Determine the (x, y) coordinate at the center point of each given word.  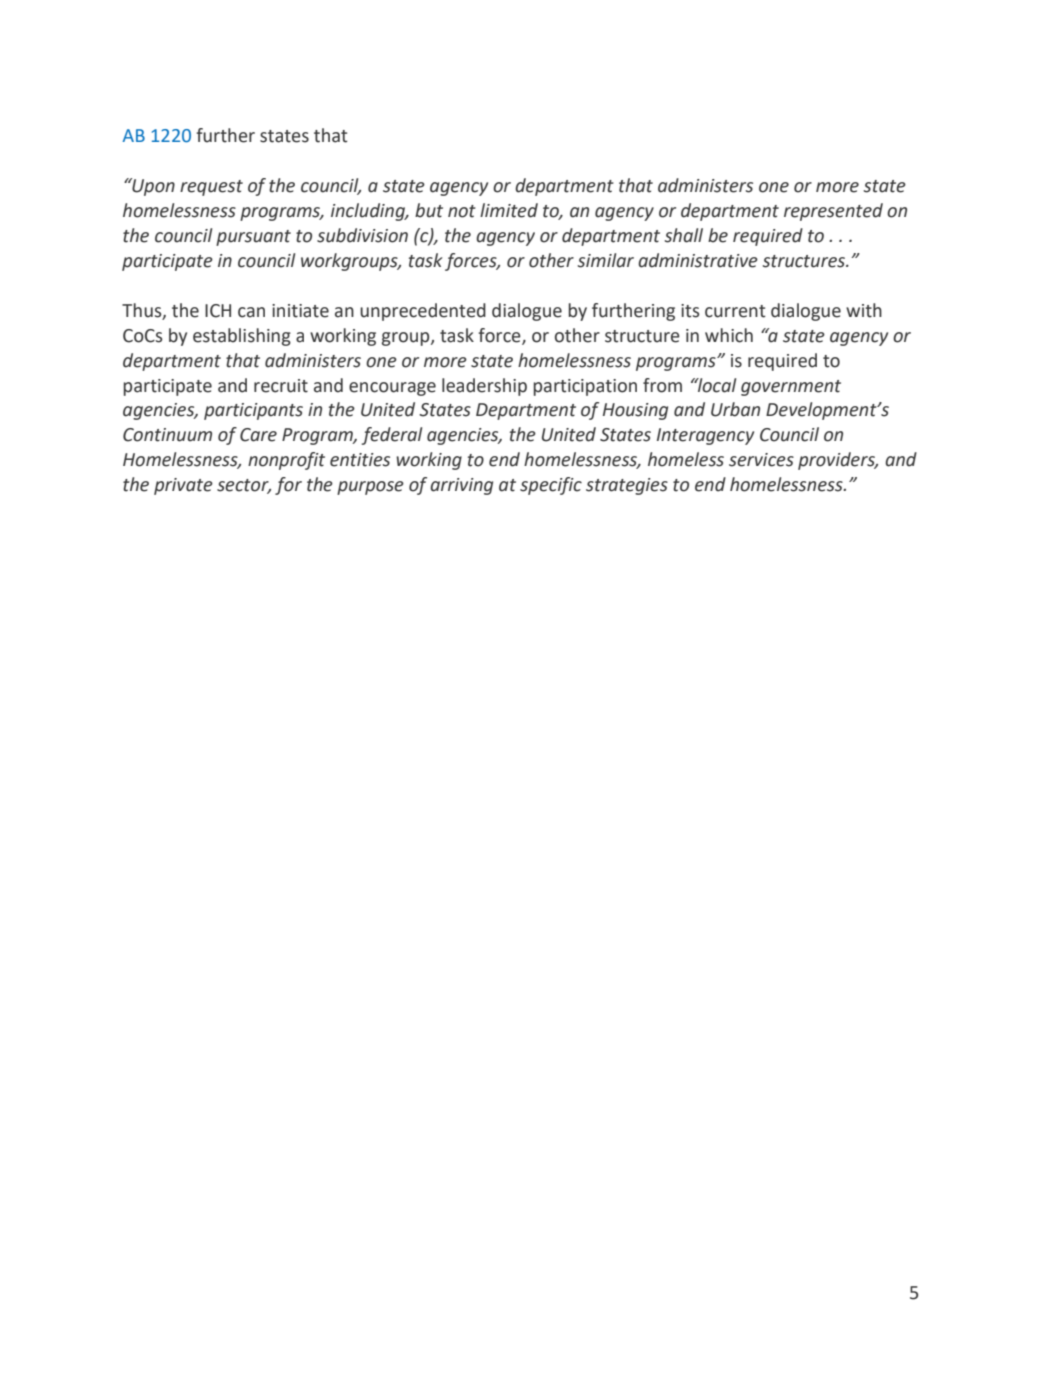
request (211, 188)
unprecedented (423, 312)
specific (551, 486)
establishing (242, 337)
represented (833, 212)
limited (509, 210)
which (729, 335)
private (183, 486)
